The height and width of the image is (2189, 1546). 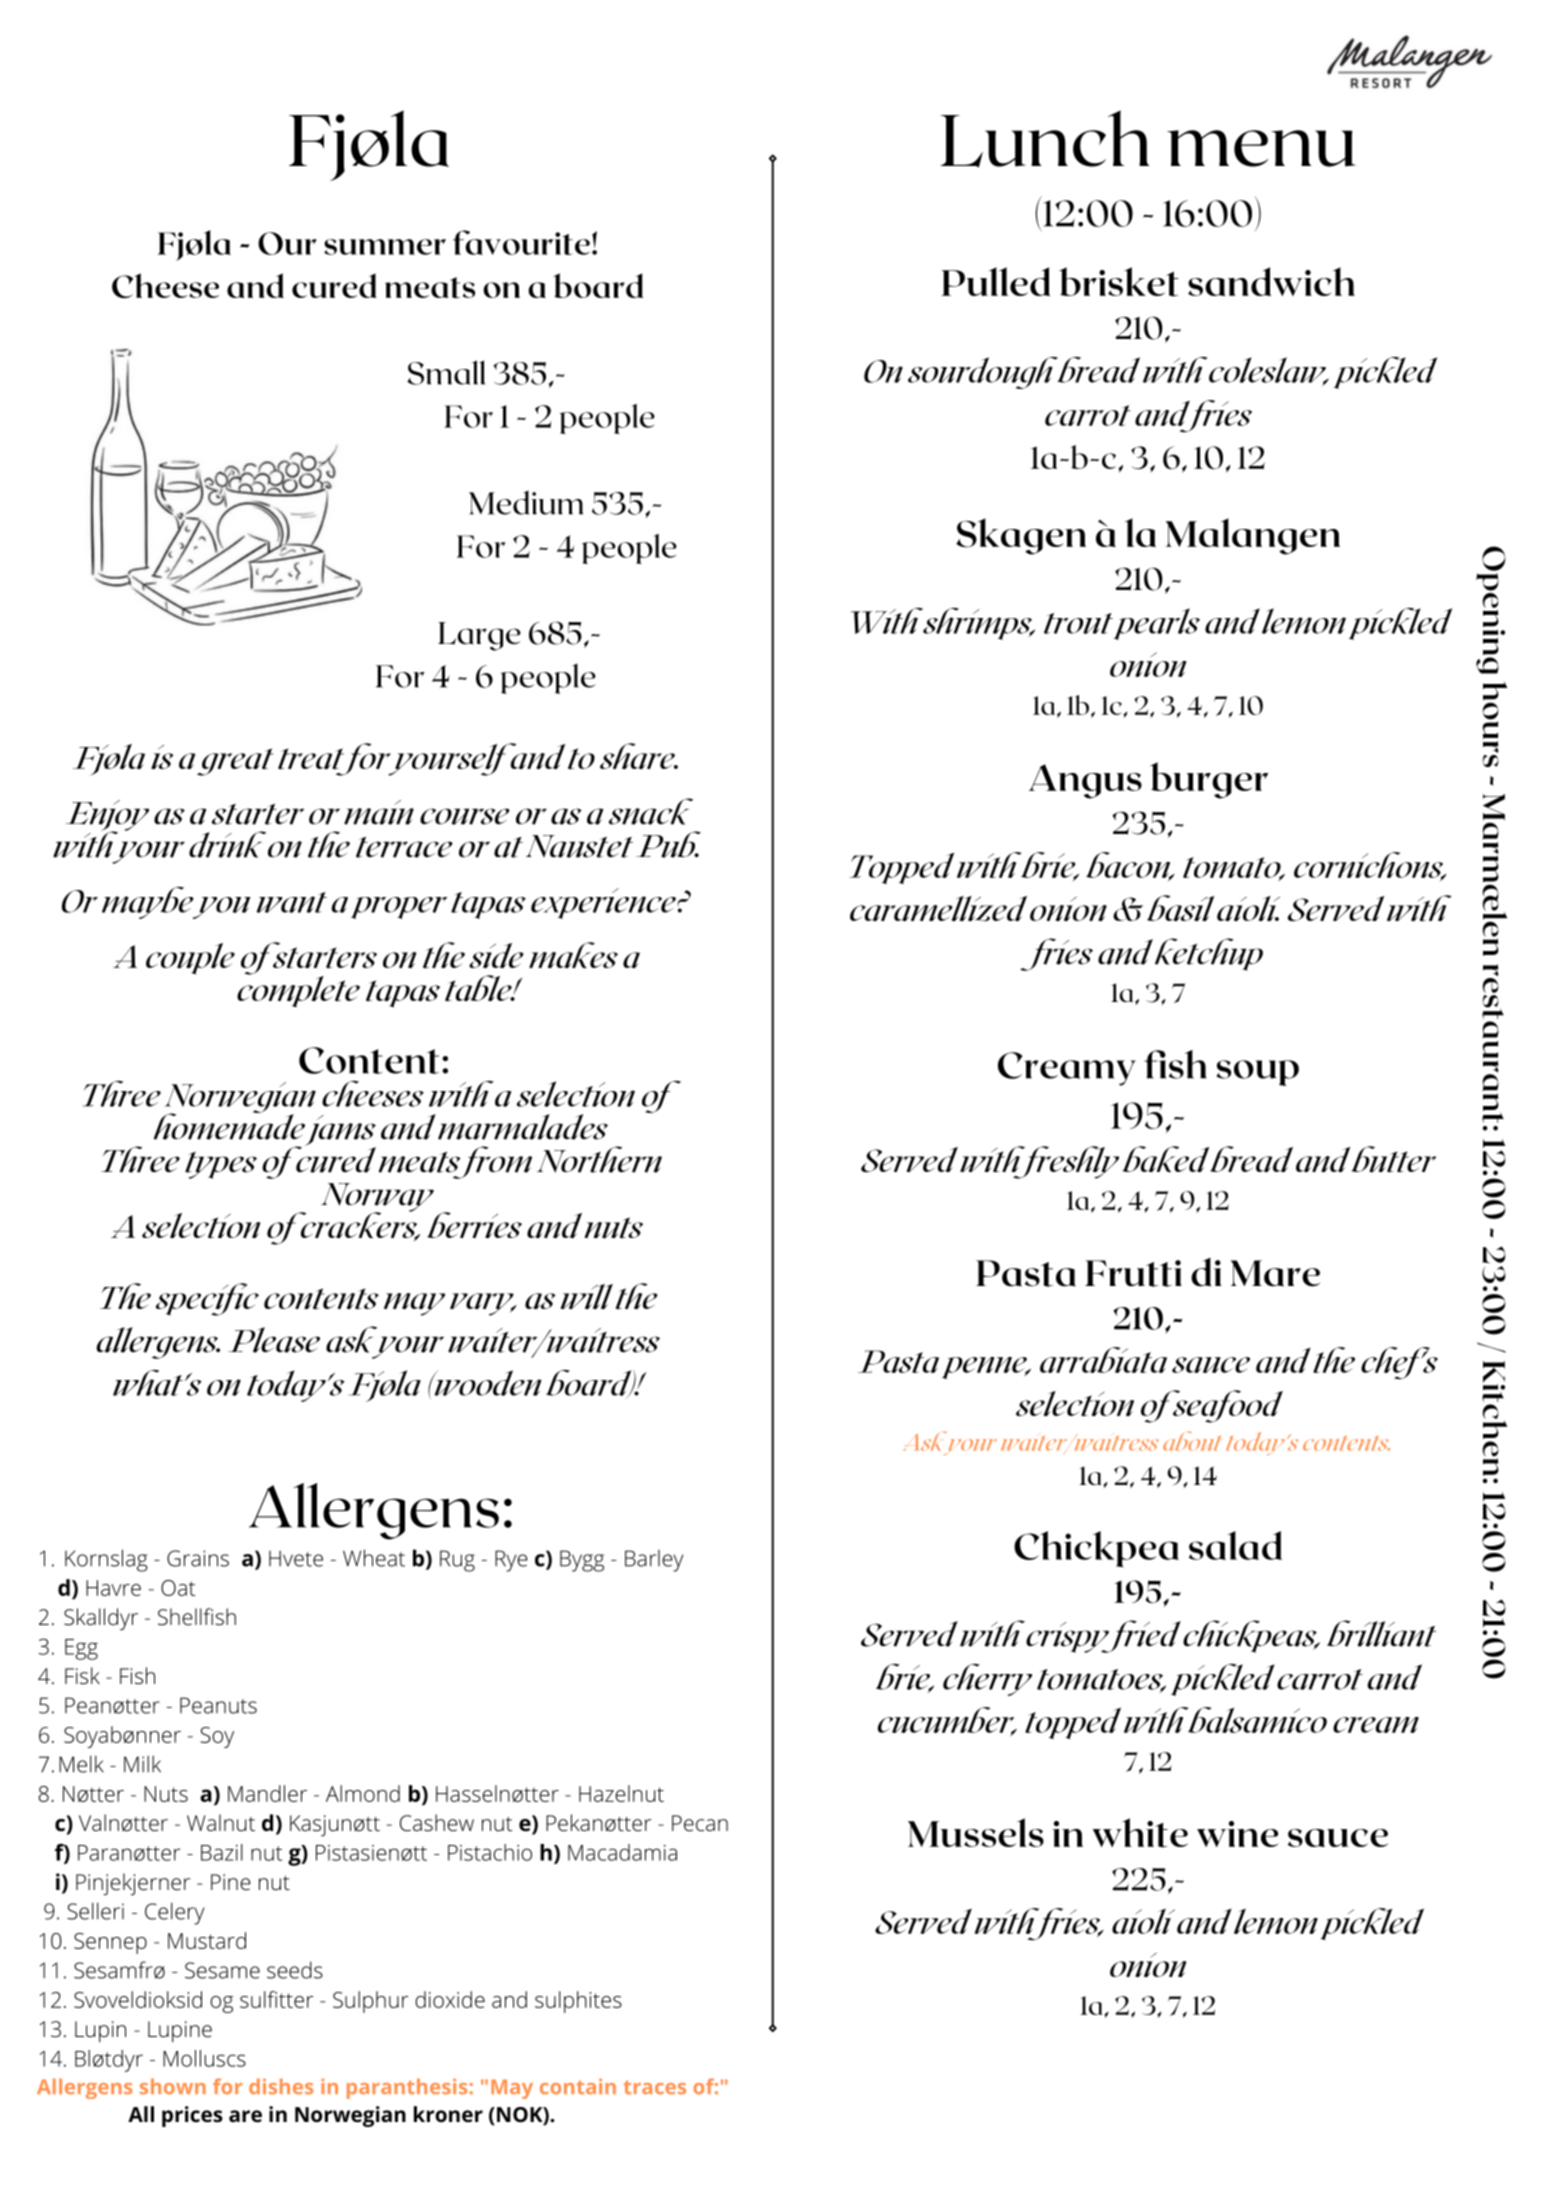 What do you see at coordinates (204, 2058) in the image?
I see `Molluscs` at bounding box center [204, 2058].
